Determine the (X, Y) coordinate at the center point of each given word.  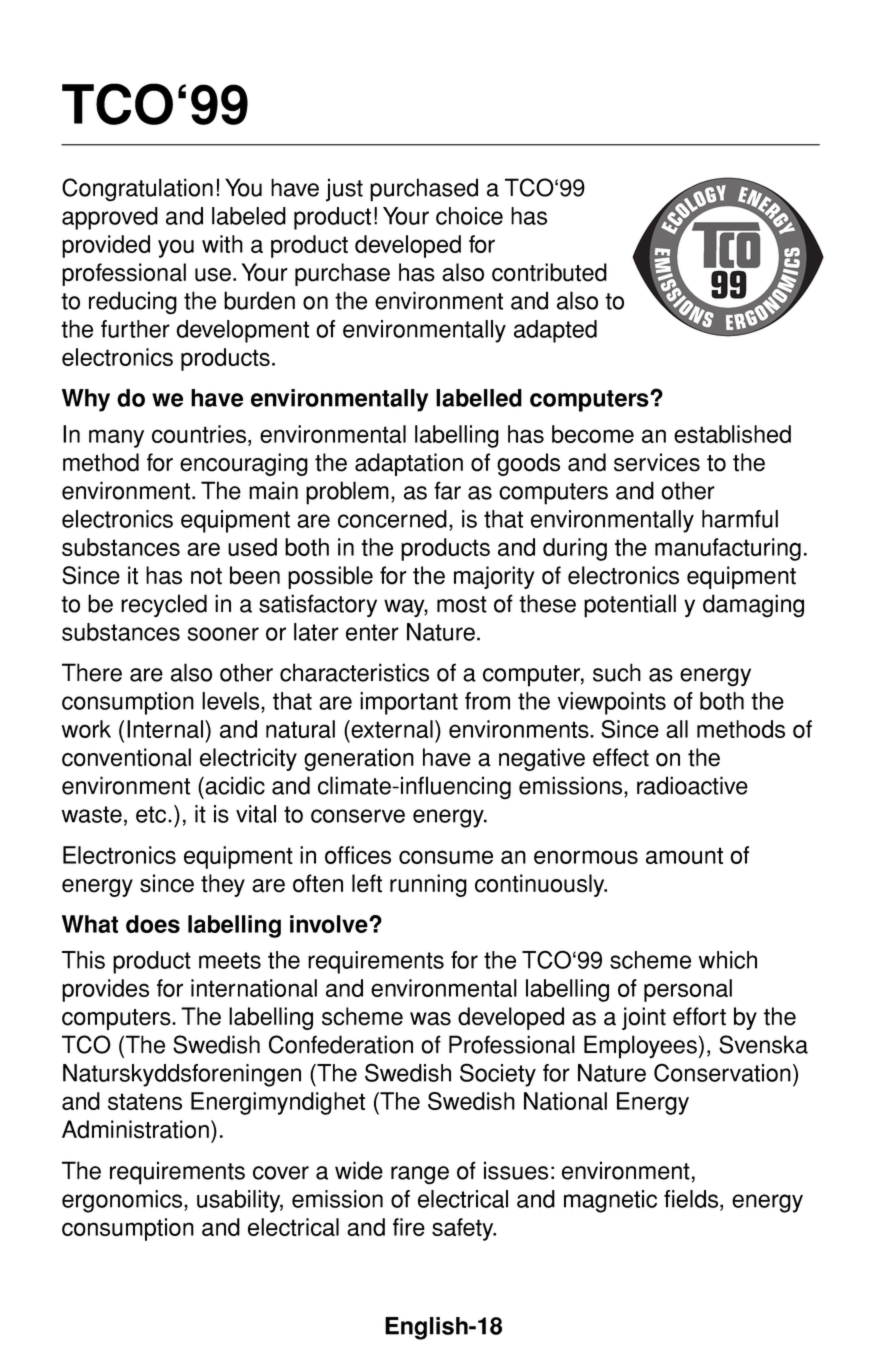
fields (692, 1200)
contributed (549, 272)
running (428, 885)
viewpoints (612, 703)
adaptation (409, 464)
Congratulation (137, 190)
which (727, 960)
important (409, 703)
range (420, 1175)
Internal (166, 729)
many (116, 438)
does (153, 924)
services (657, 462)
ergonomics (123, 1201)
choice (469, 216)
